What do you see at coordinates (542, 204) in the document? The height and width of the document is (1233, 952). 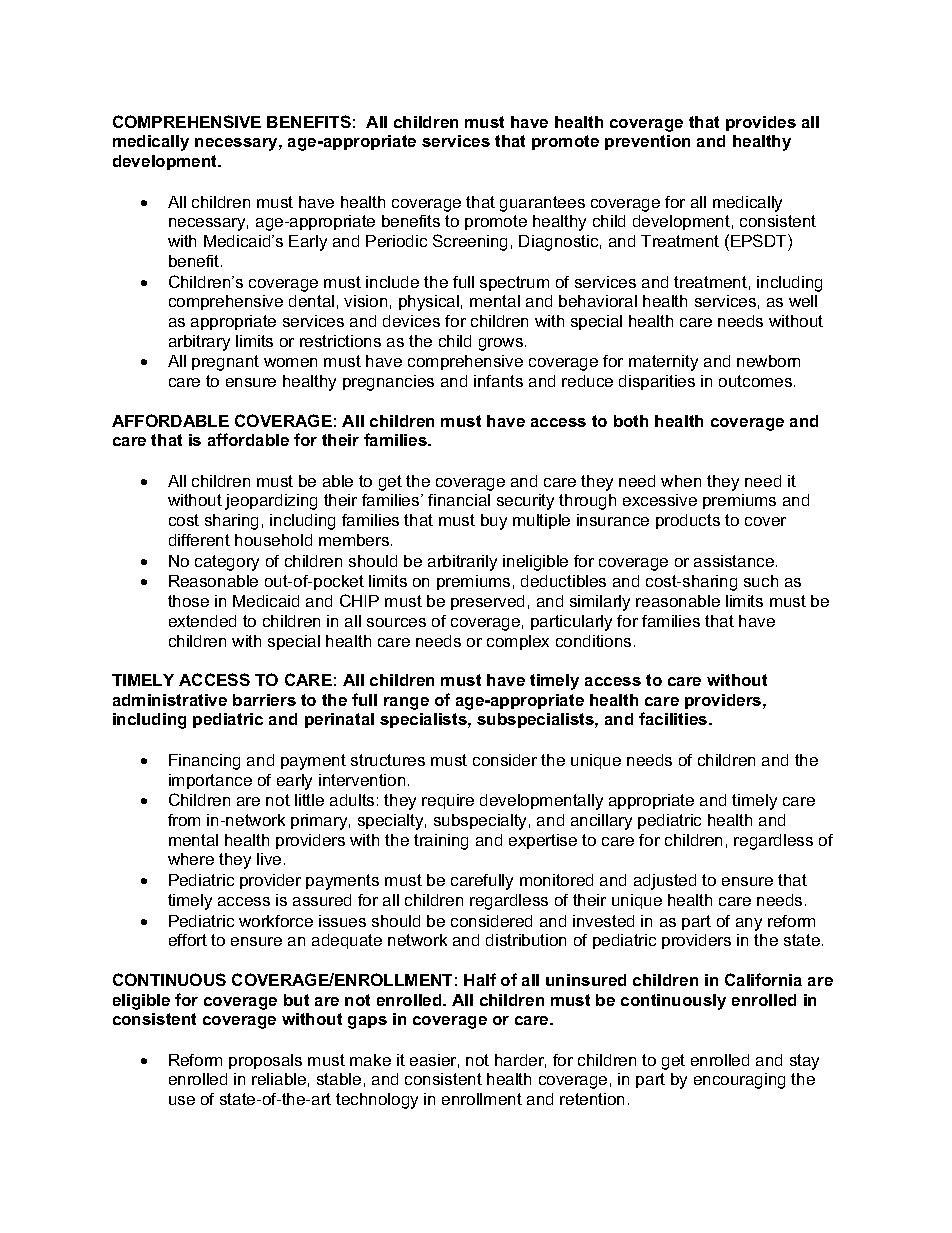 I see `guarantees` at bounding box center [542, 204].
